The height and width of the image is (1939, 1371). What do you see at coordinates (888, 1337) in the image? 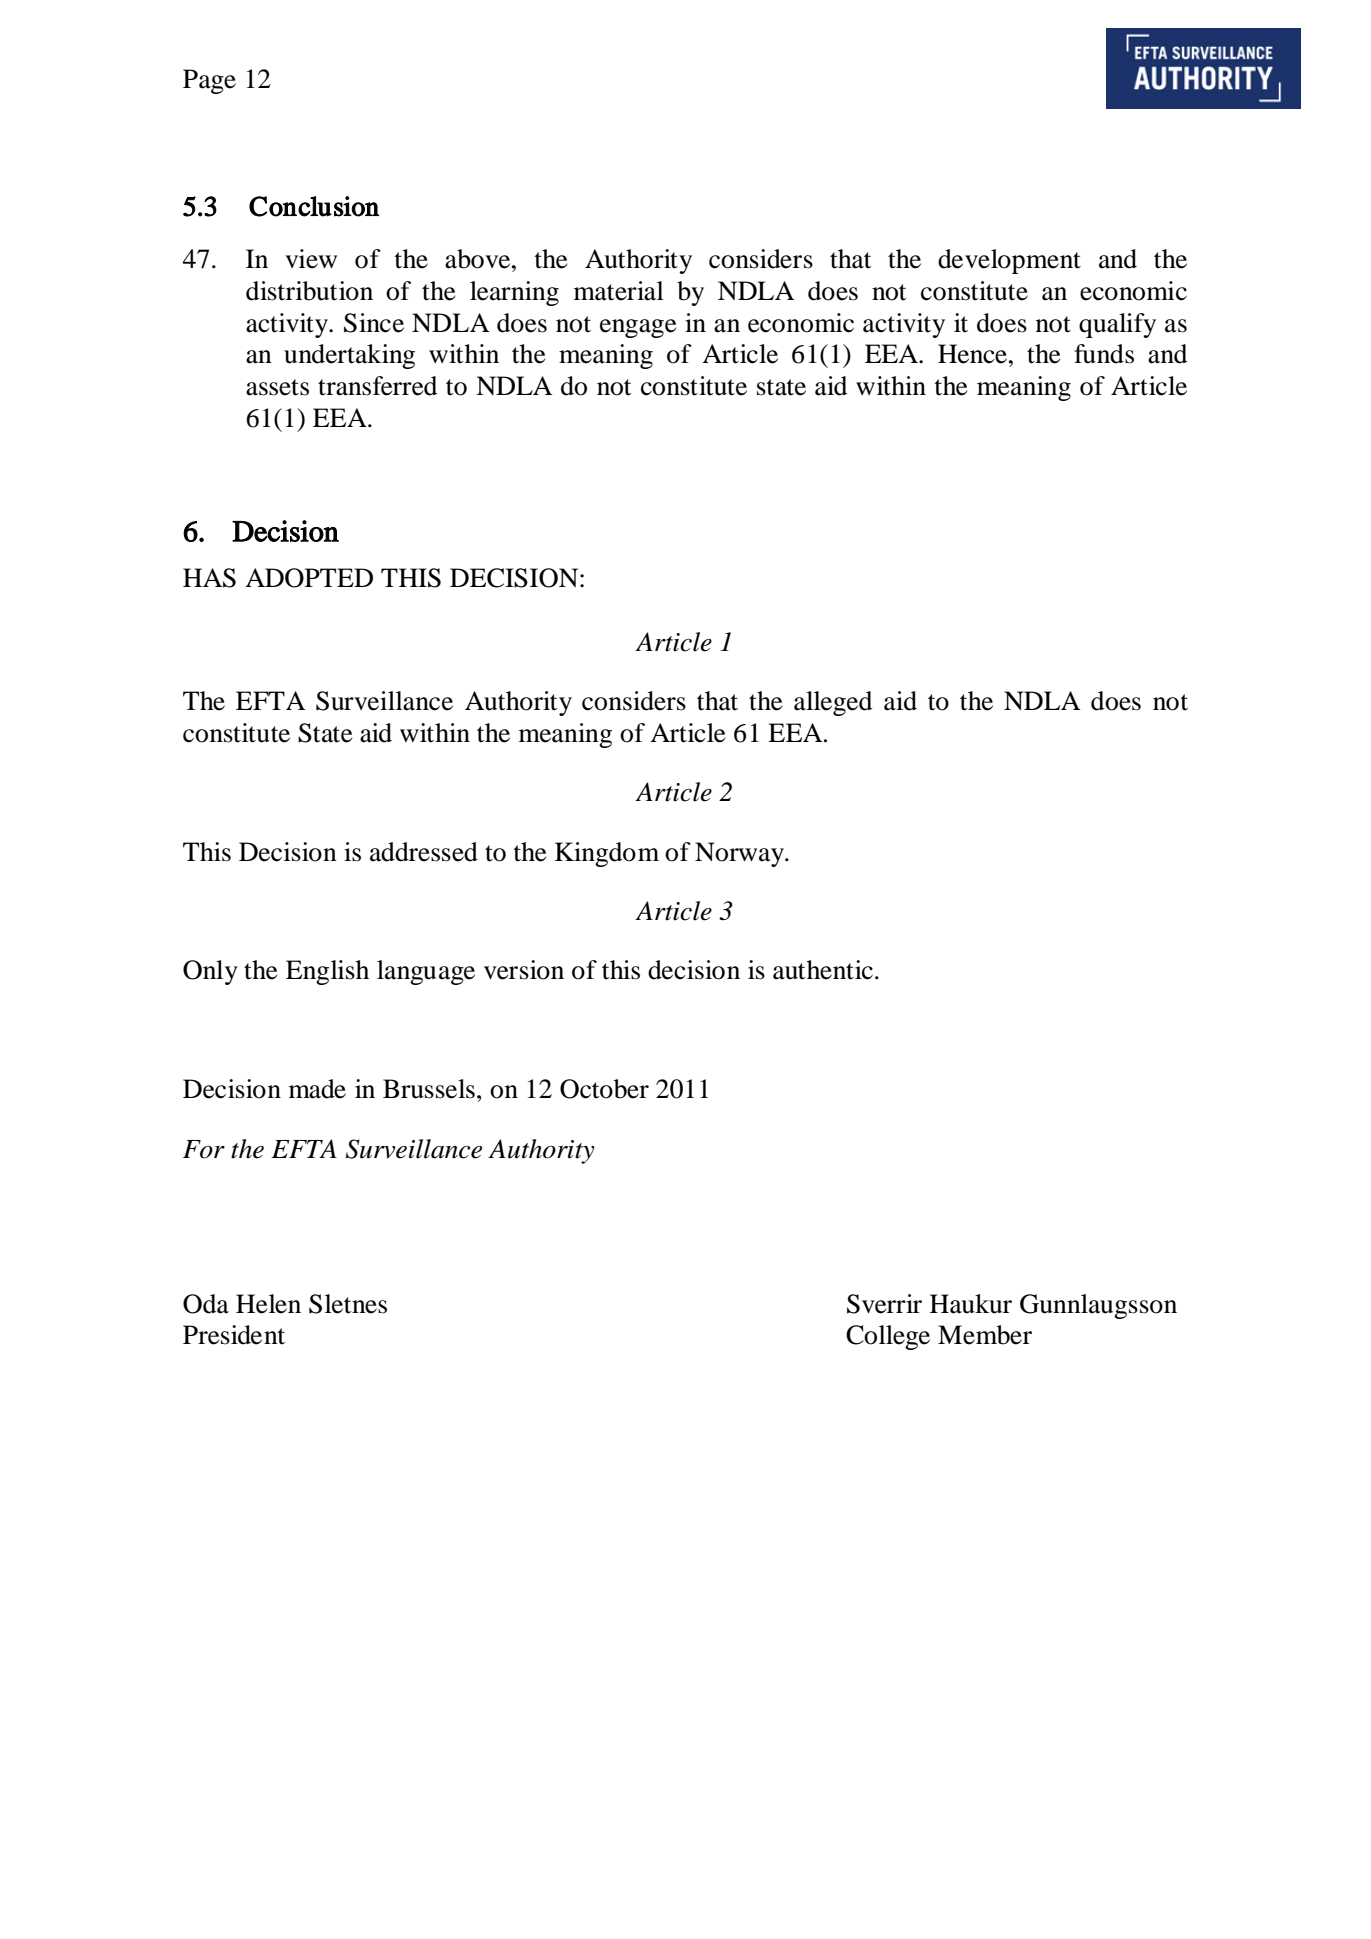
I see `College` at bounding box center [888, 1337].
